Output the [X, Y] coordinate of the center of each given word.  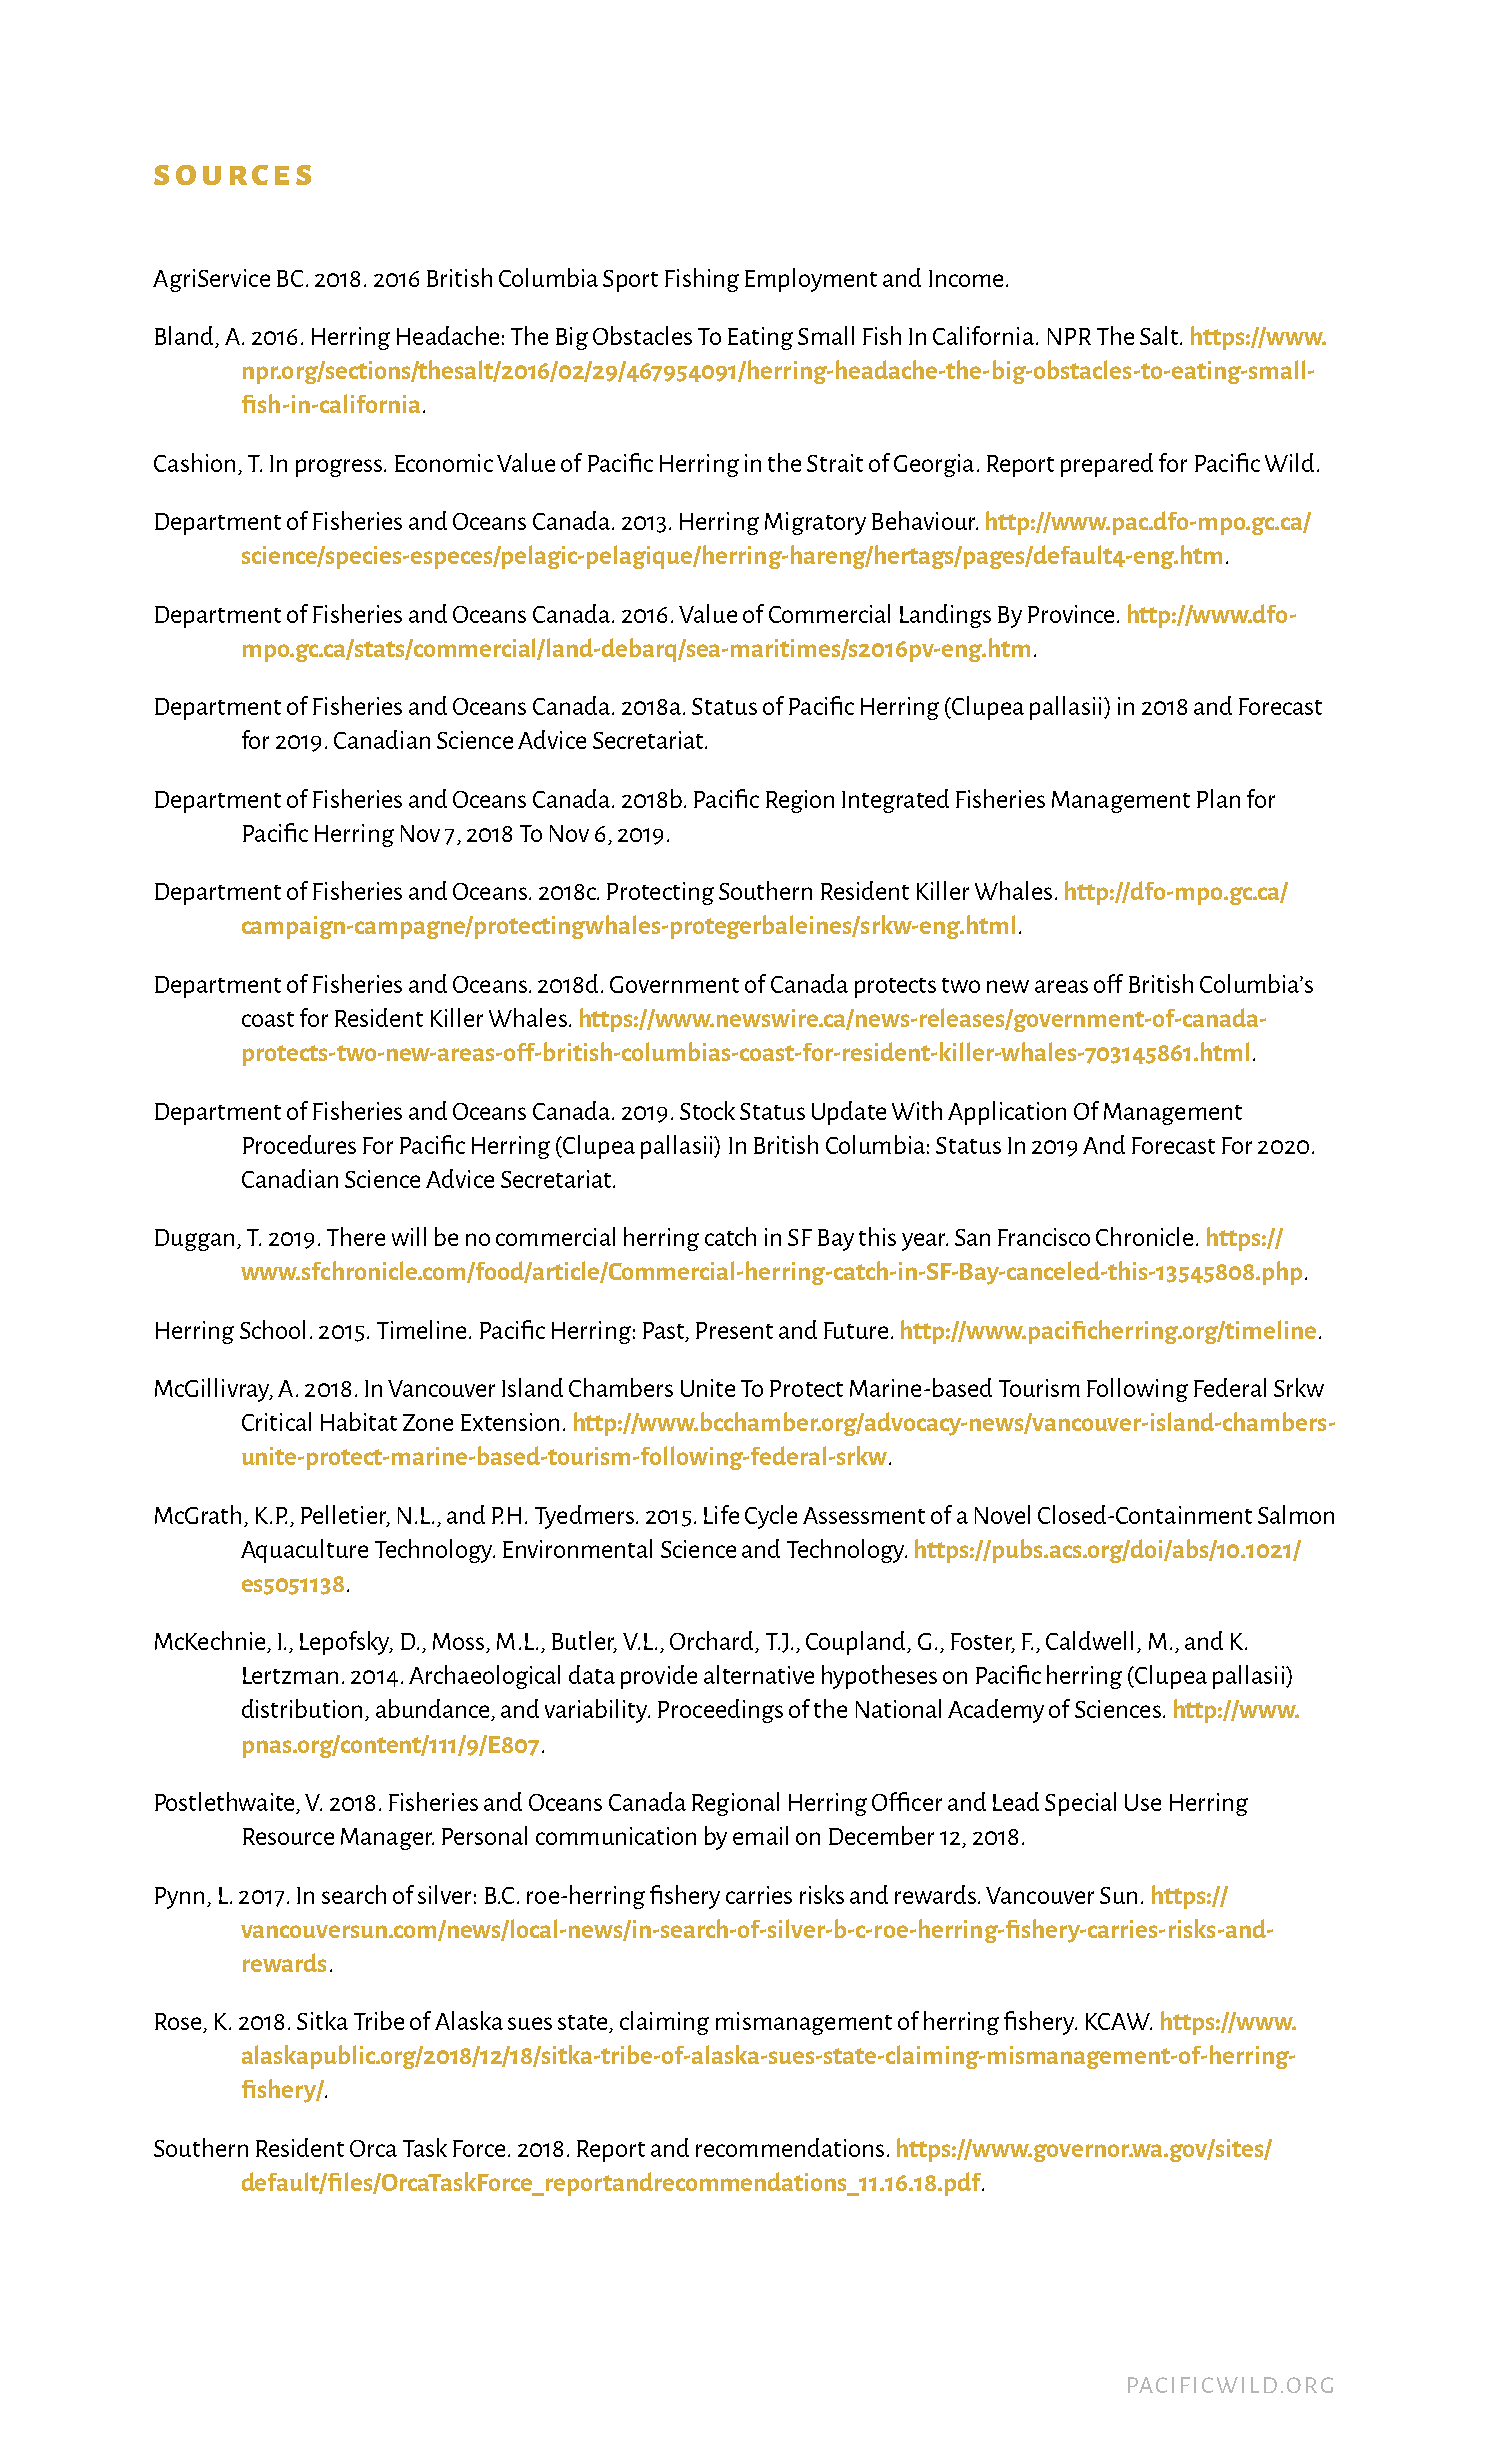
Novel [1002, 1514]
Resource [288, 1836]
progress [339, 468]
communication [616, 1836]
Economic [444, 463]
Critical [276, 1421]
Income [966, 278]
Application [1007, 1113]
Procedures [299, 1144]
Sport [630, 281]
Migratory [815, 523]
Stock [707, 1110]
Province [1071, 614]
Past [665, 1331]
